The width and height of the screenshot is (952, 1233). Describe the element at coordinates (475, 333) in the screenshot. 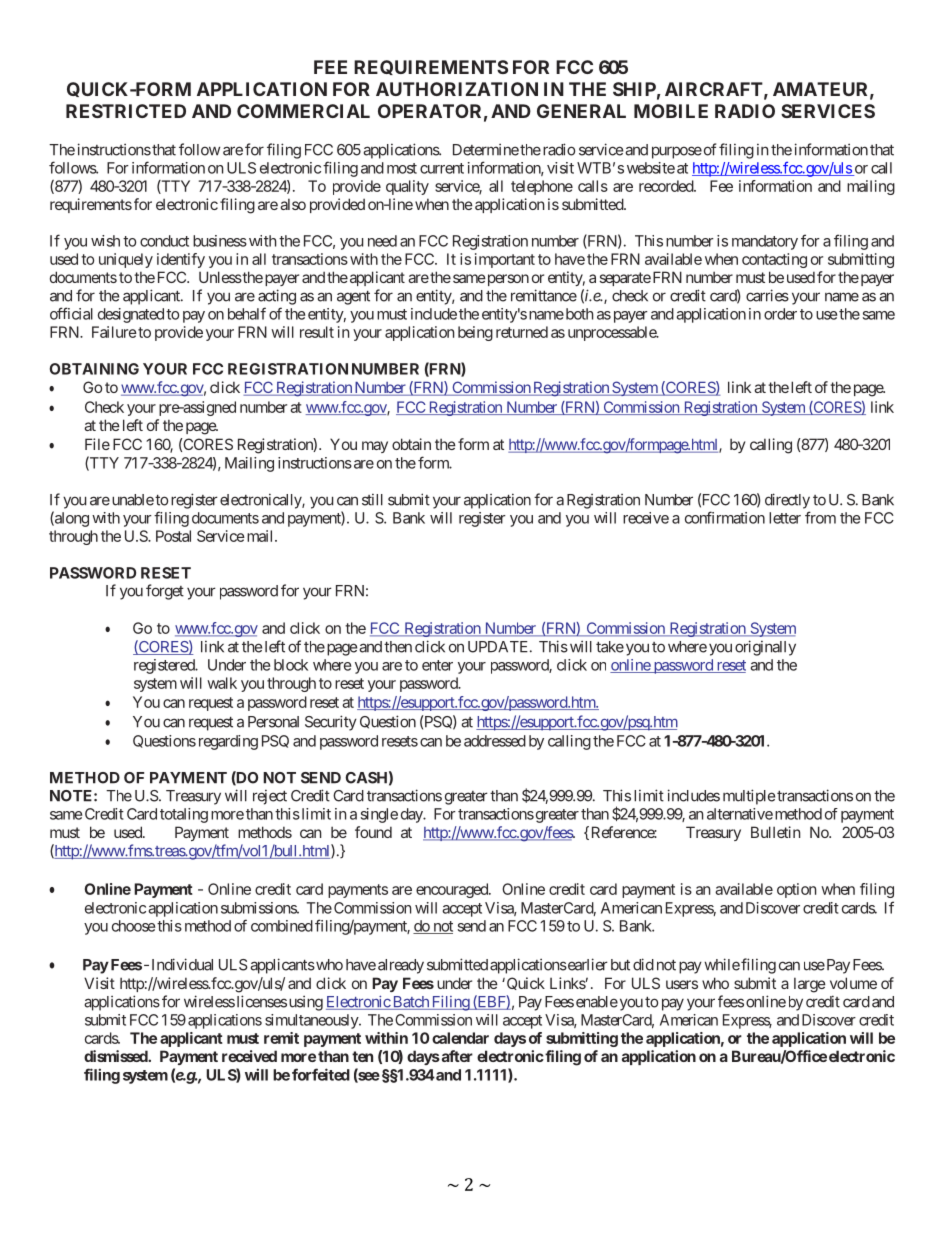

I see `being` at that location.
